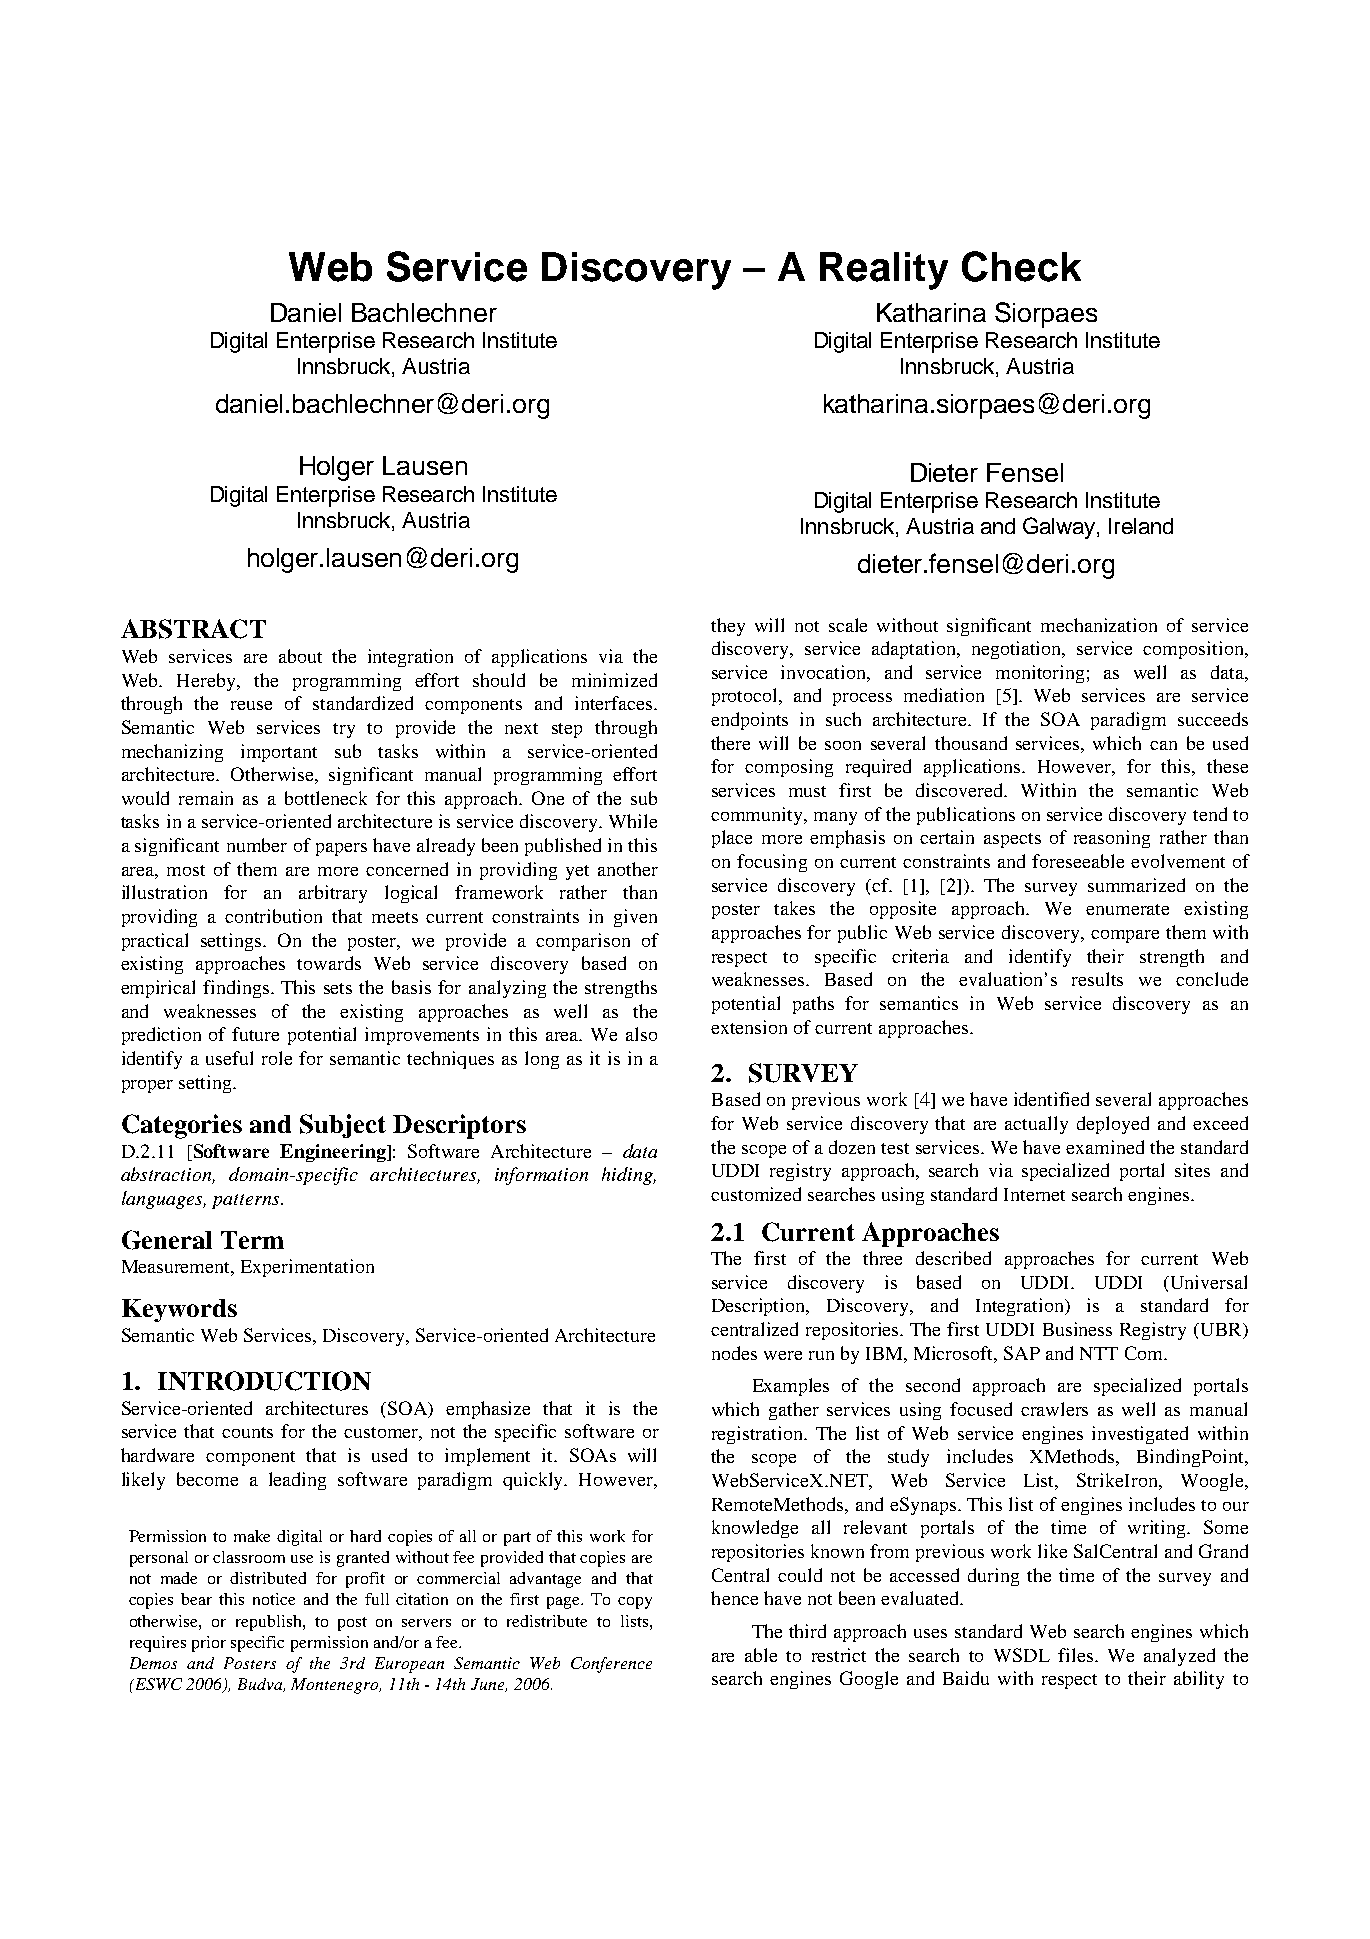 The height and width of the screenshot is (1939, 1370). What do you see at coordinates (749, 1027) in the screenshot?
I see `extension` at bounding box center [749, 1027].
